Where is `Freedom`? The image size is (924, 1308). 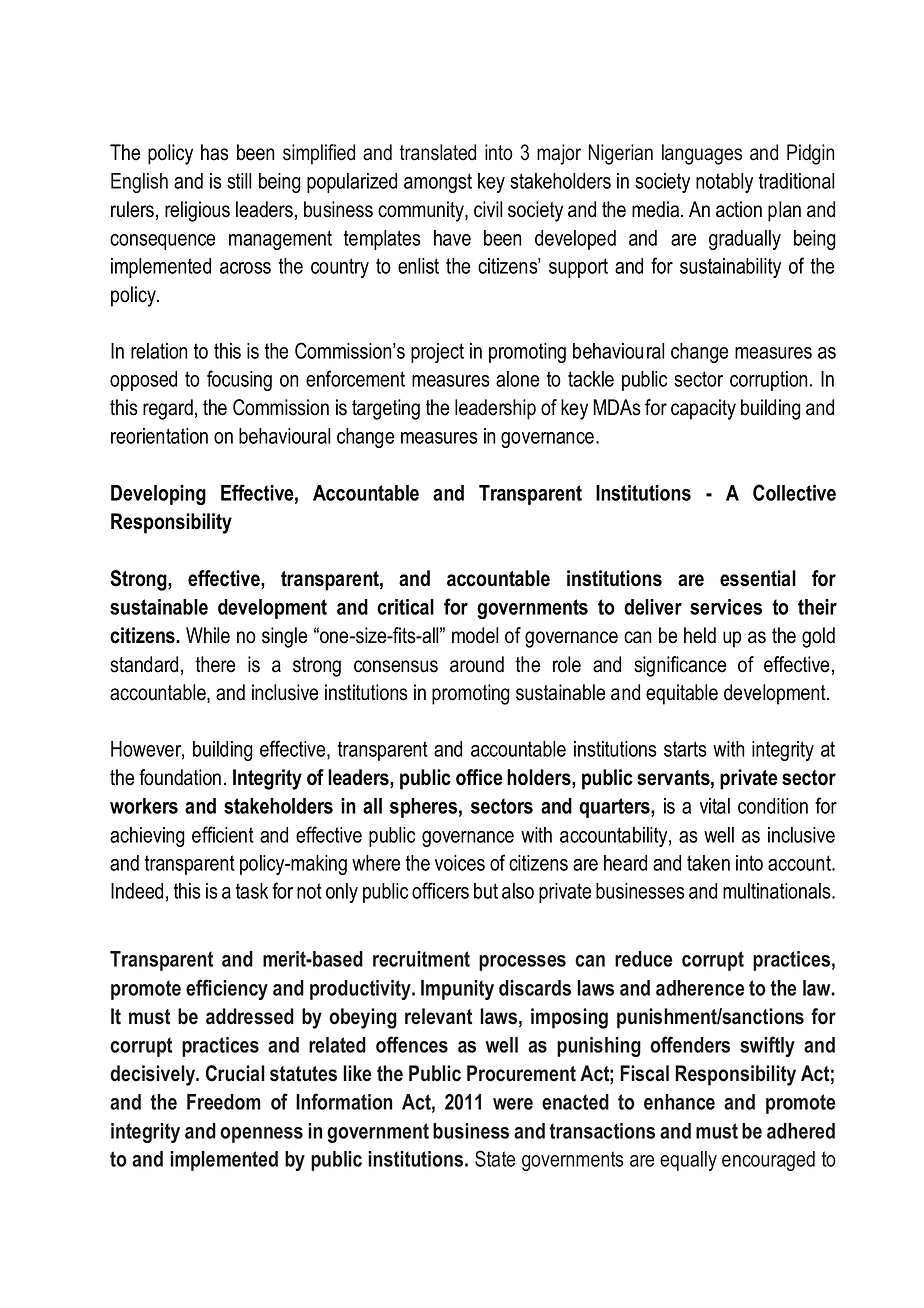
Freedom is located at coordinates (224, 1102).
